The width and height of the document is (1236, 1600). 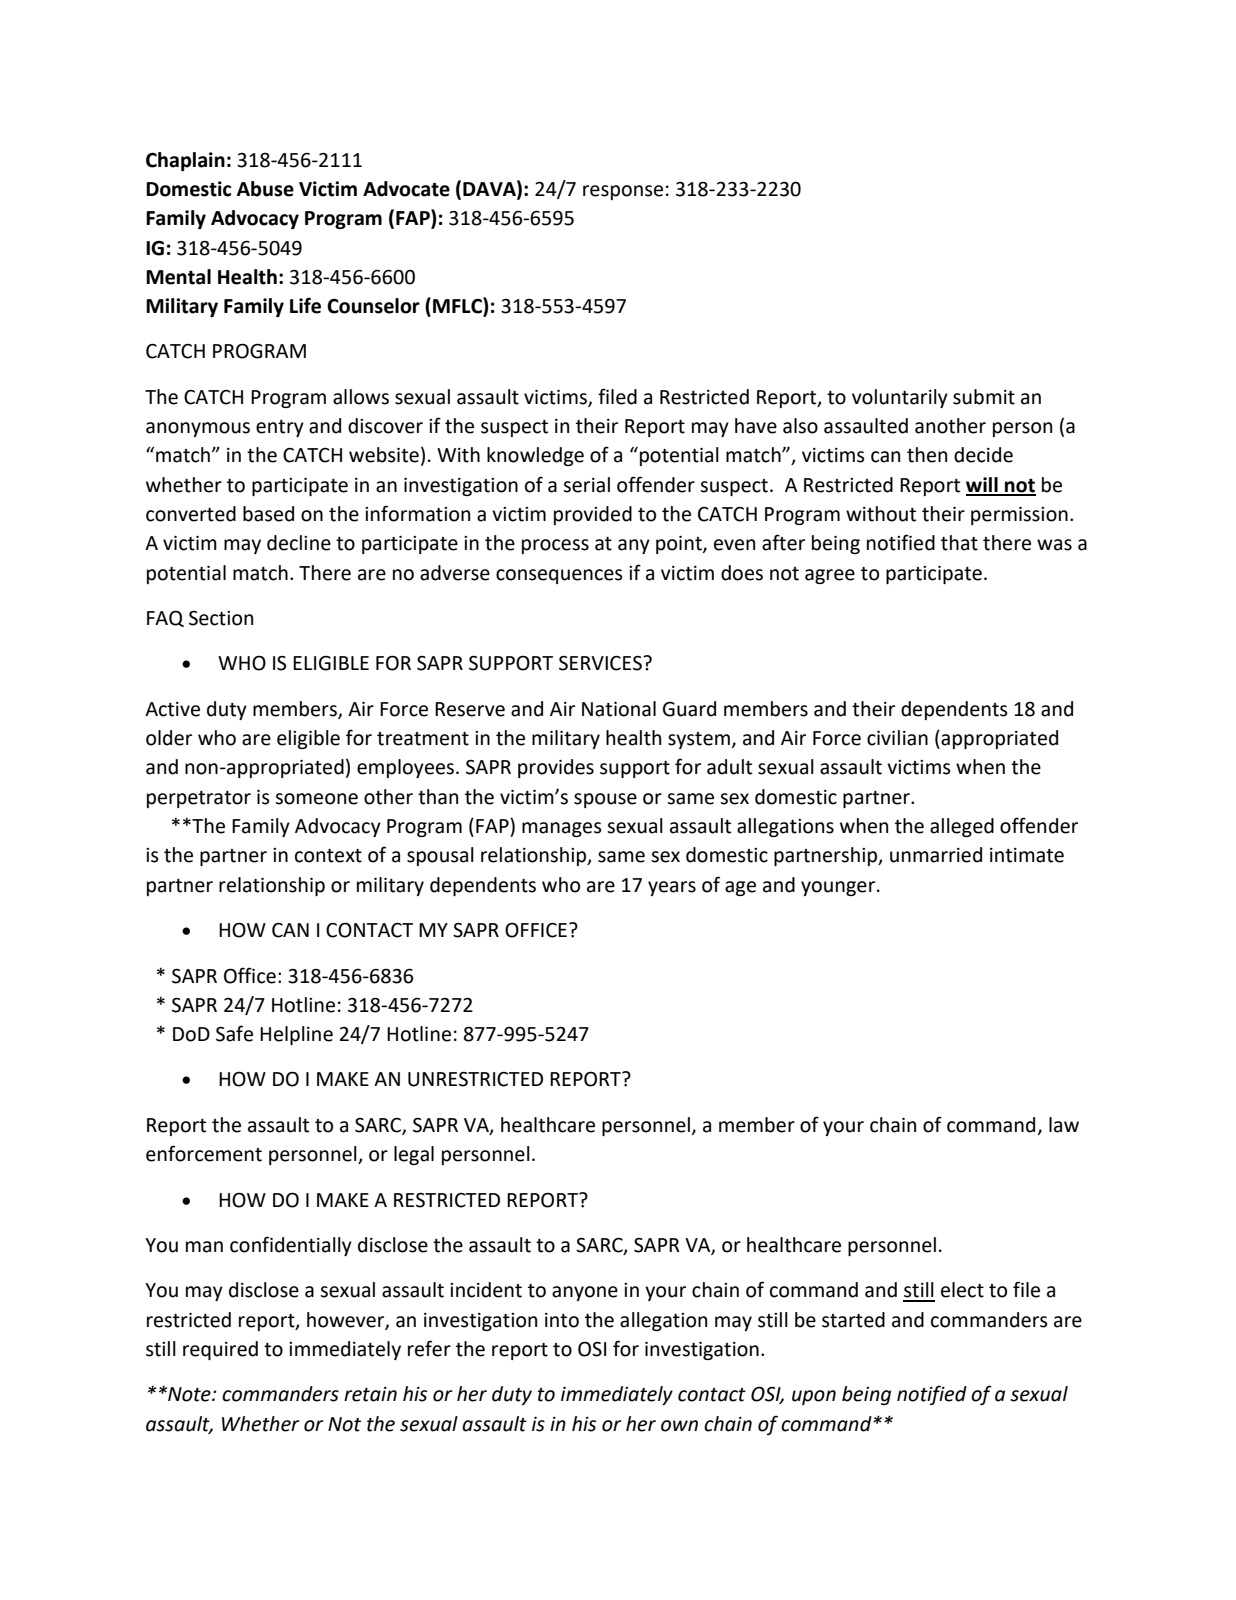 What do you see at coordinates (623, 192) in the document?
I see `response` at bounding box center [623, 192].
